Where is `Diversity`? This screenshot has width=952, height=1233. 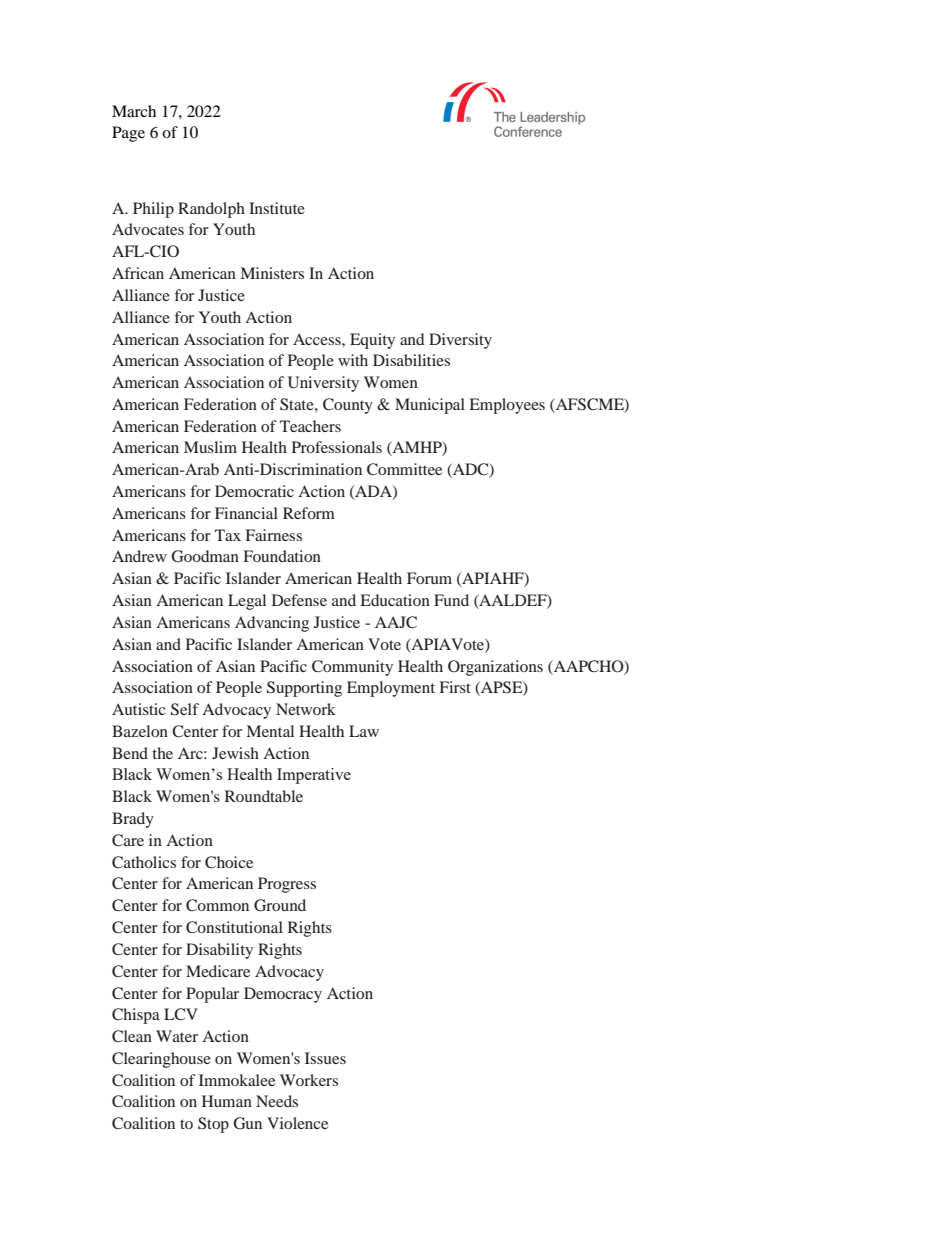 Diversity is located at coordinates (460, 341).
